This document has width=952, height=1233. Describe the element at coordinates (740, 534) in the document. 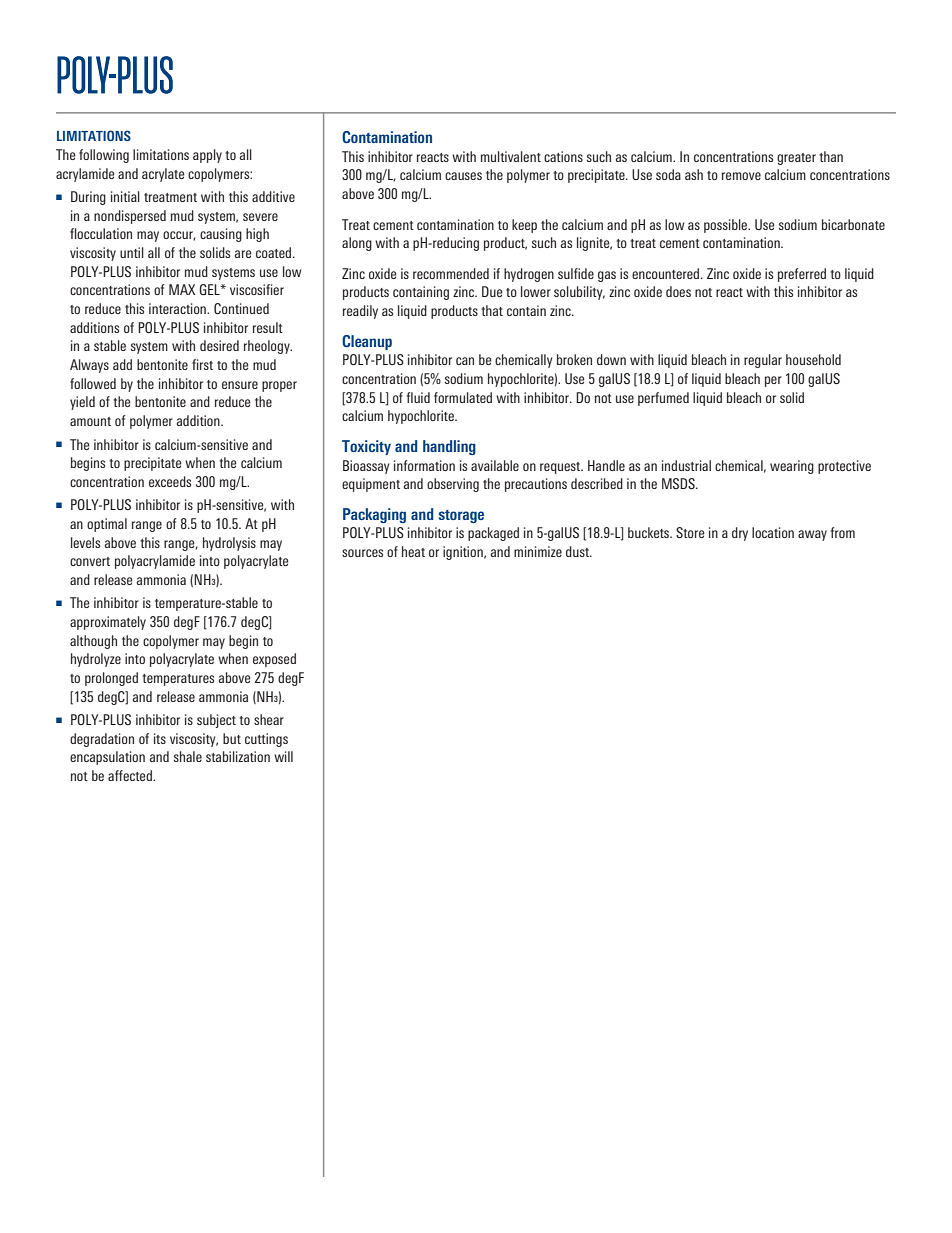

I see `dry` at that location.
